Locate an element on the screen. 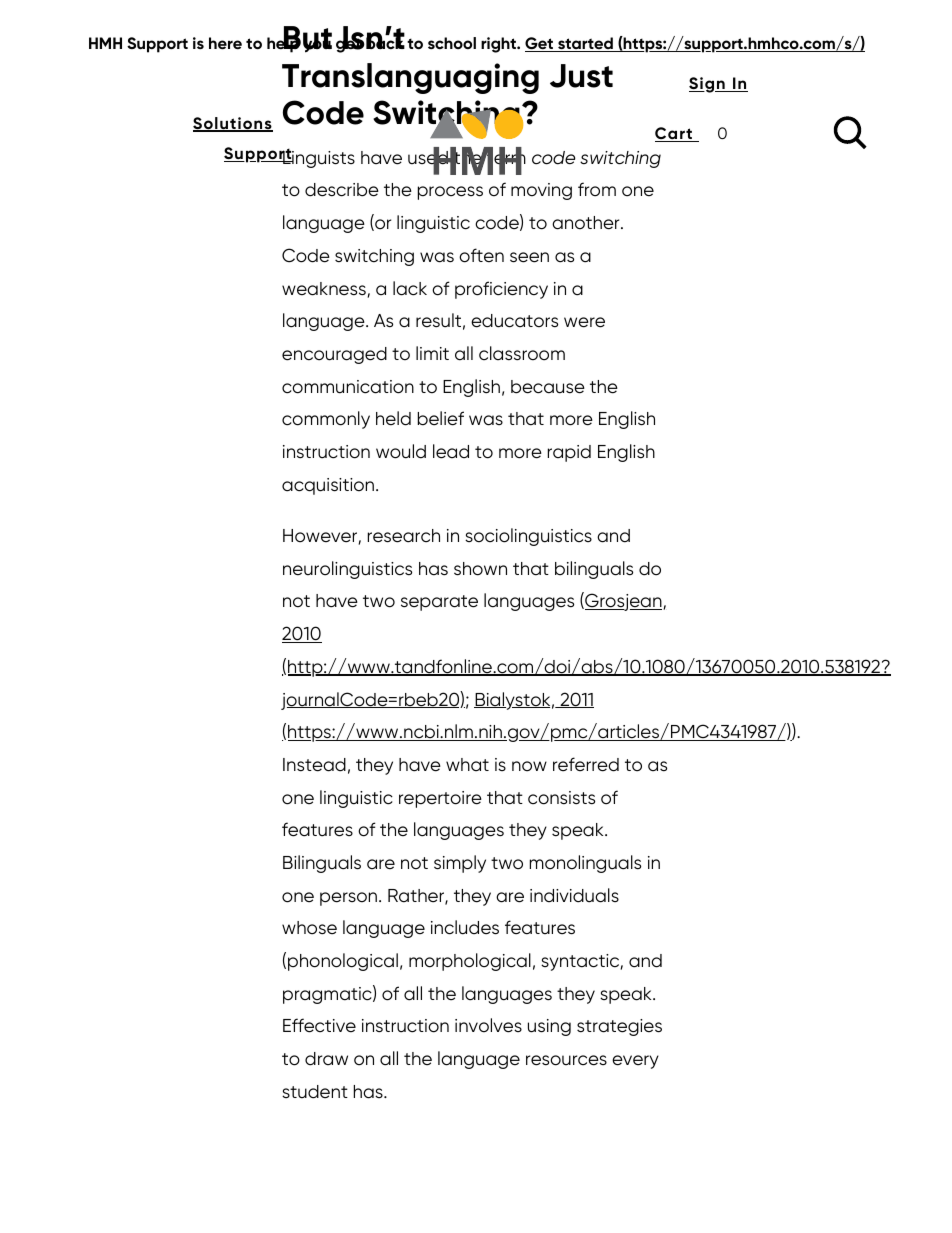 Image resolution: width=952 pixels, height=1233 pixels. belief is located at coordinates (441, 418).
